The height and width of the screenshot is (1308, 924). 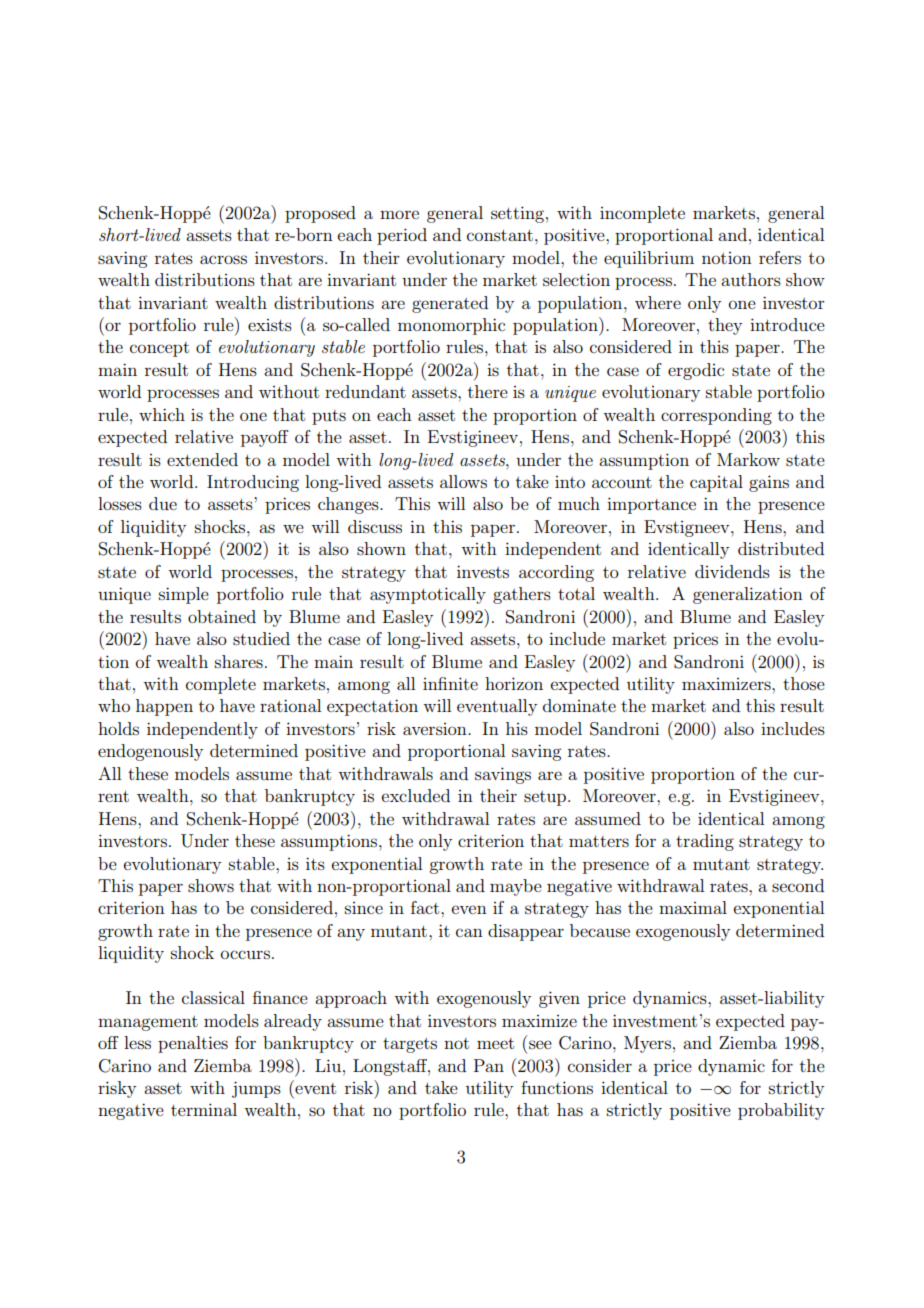 What do you see at coordinates (716, 483) in the screenshot?
I see `capital` at bounding box center [716, 483].
